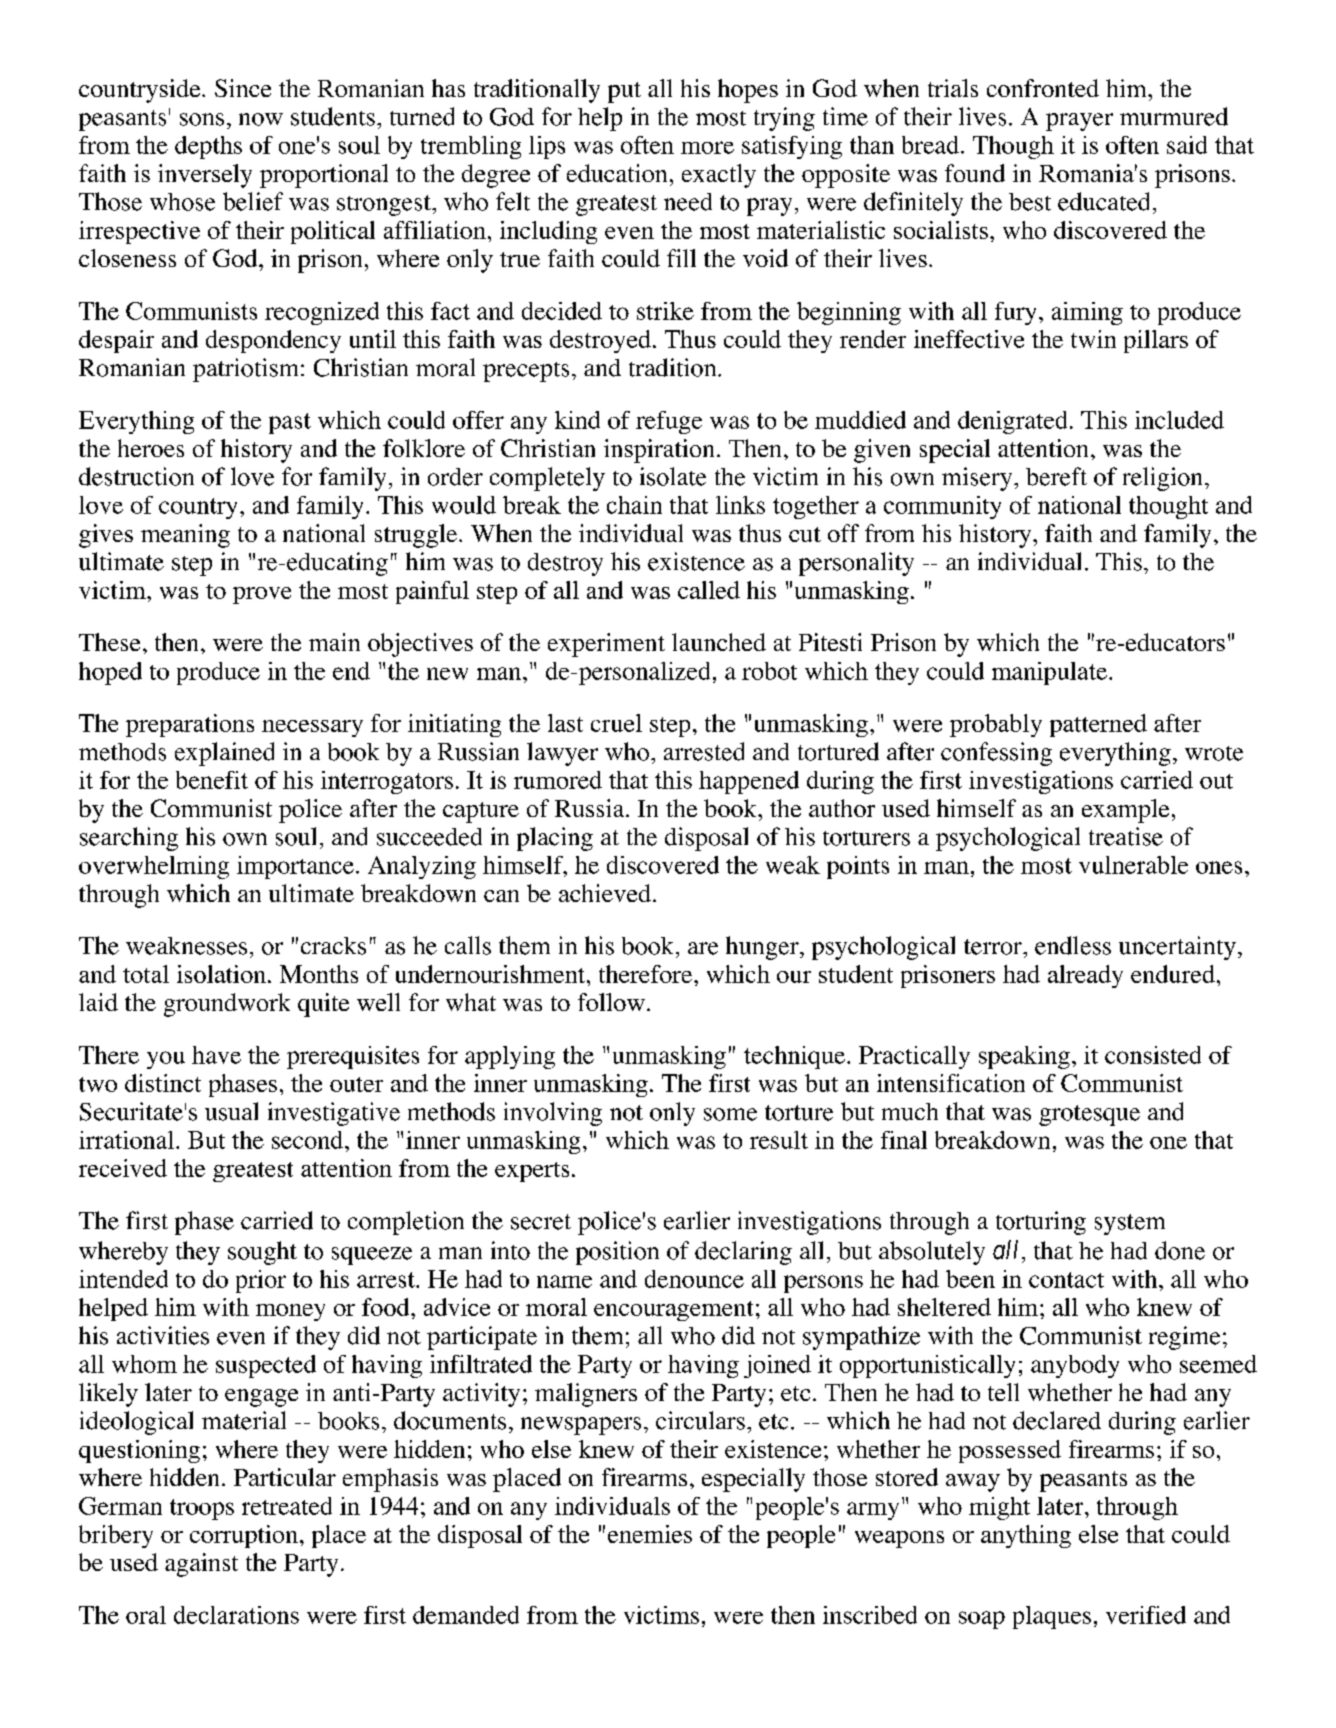 The image size is (1336, 1728). I want to click on bereft, so click(1056, 476).
